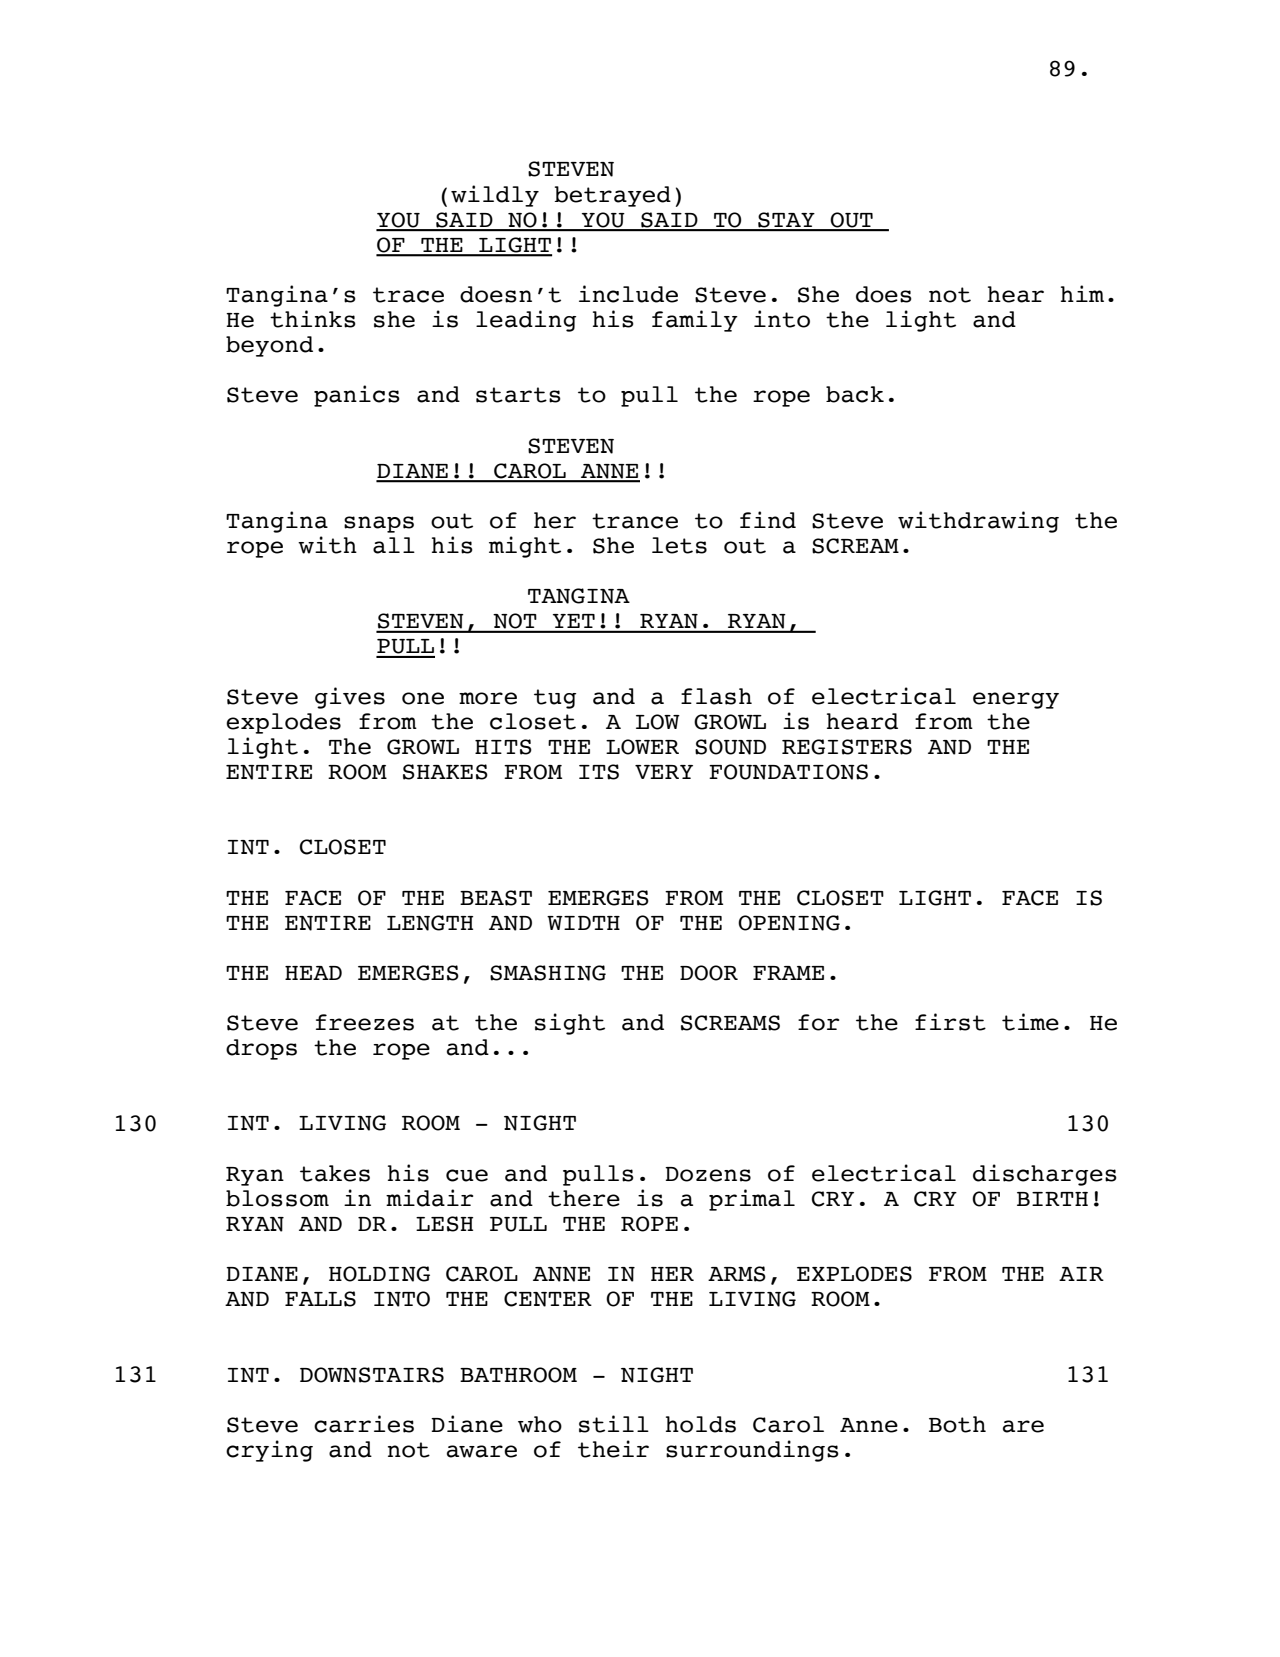 This page has width=1280, height=1657. I want to click on SHAKES, so click(445, 772).
